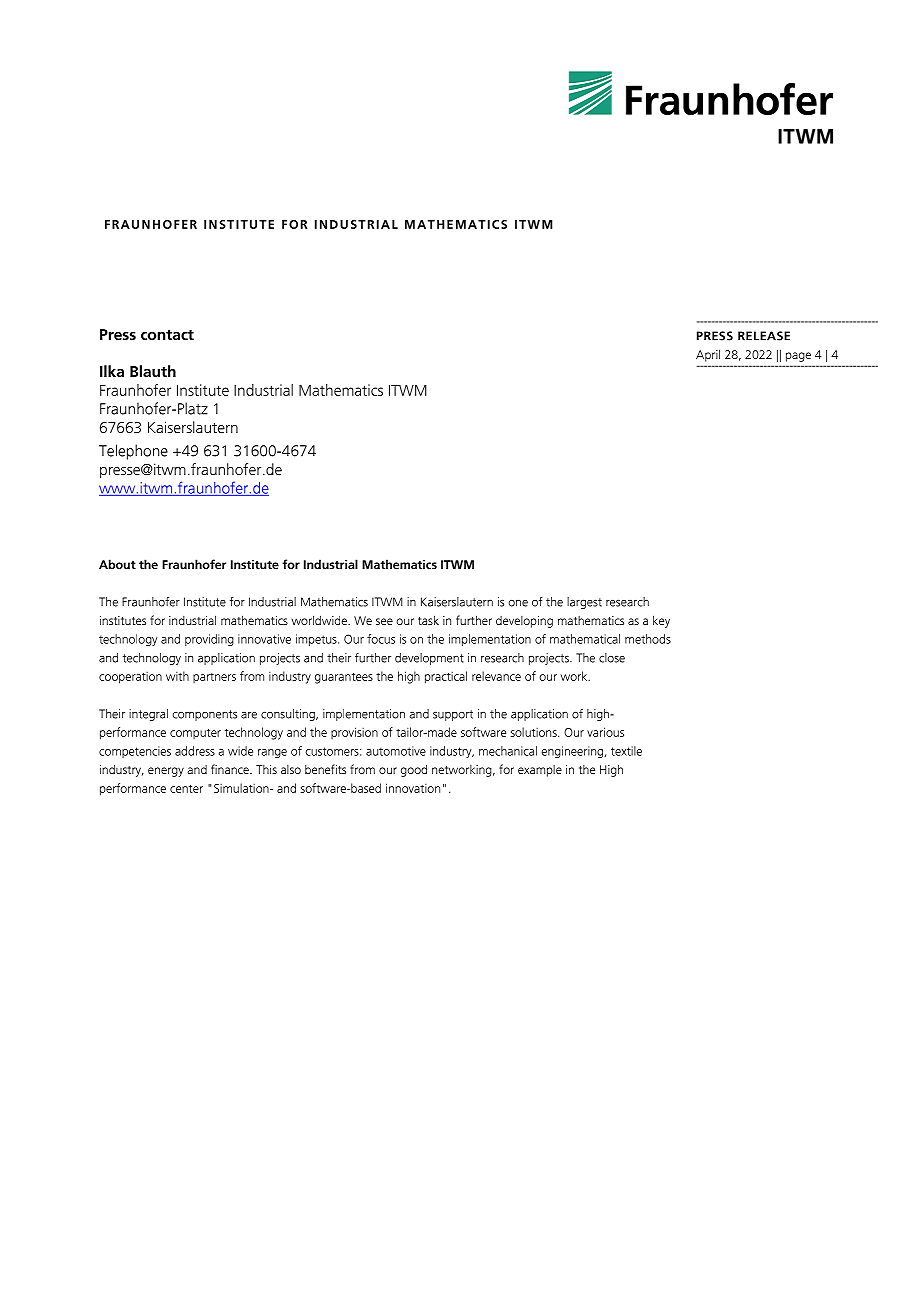 Image resolution: width=924 pixels, height=1308 pixels. What do you see at coordinates (117, 564) in the image?
I see `About` at bounding box center [117, 564].
